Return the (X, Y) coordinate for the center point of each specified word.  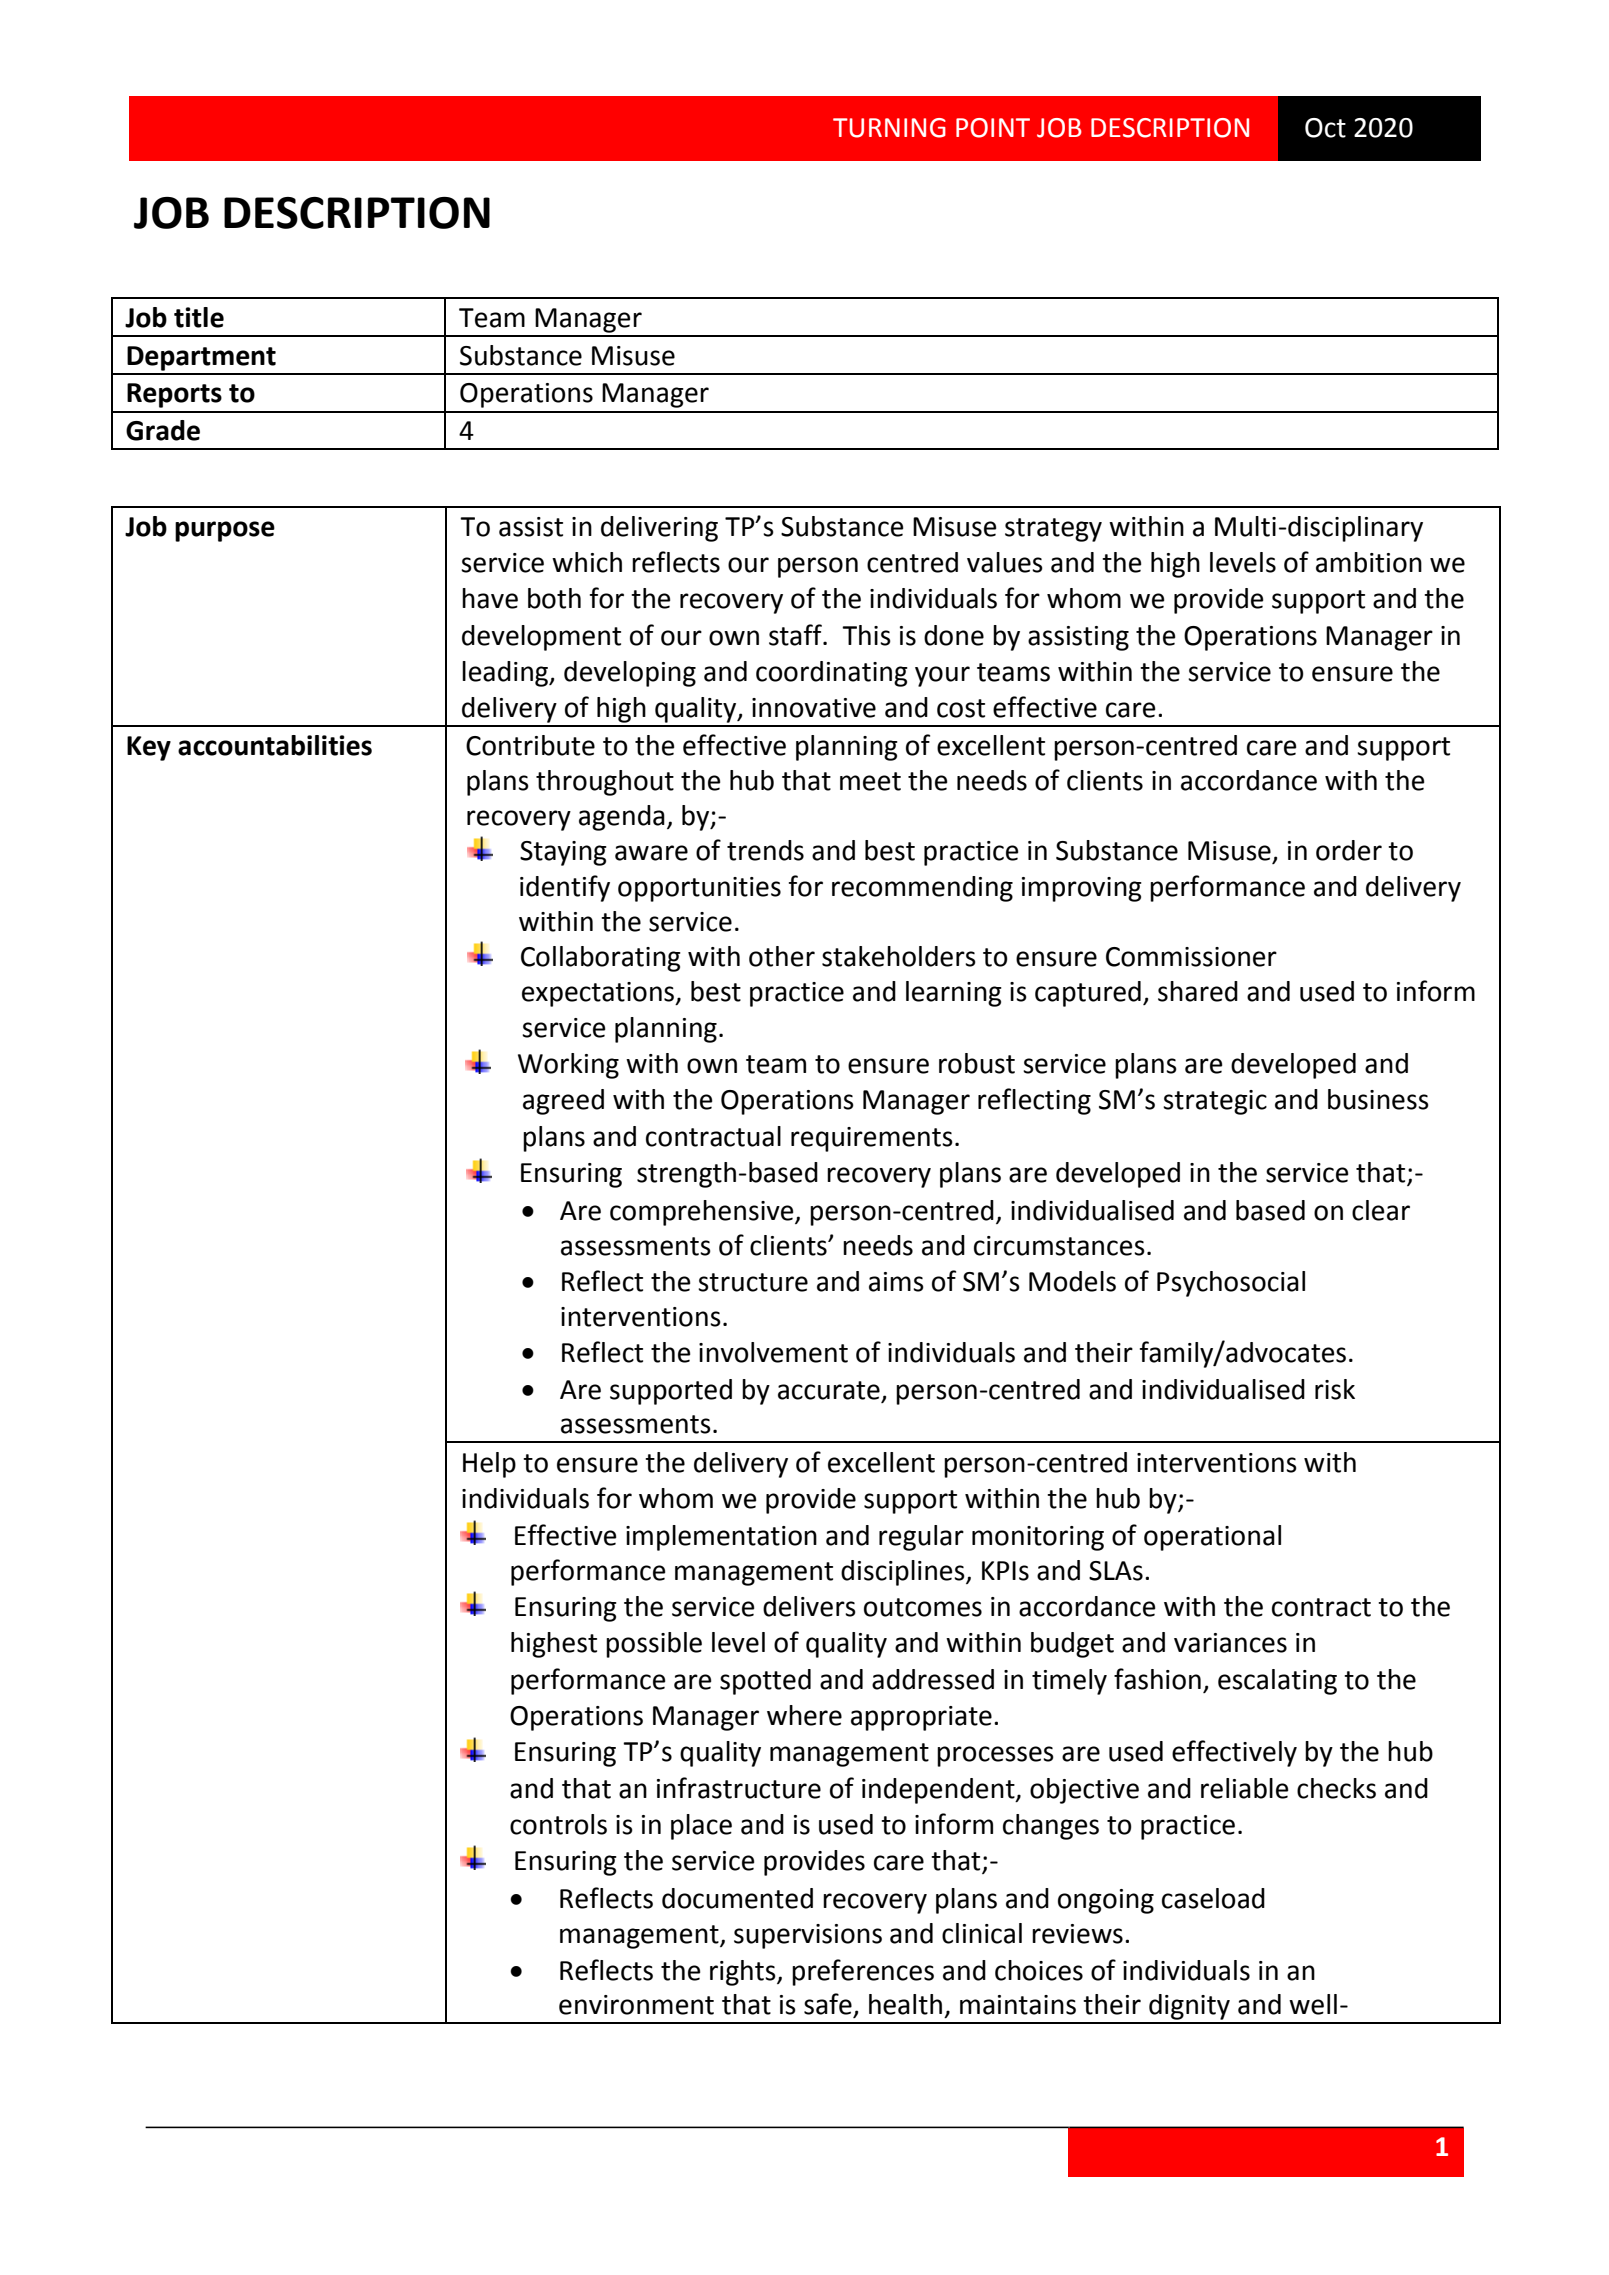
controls (558, 1824)
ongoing (1106, 1901)
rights (744, 1973)
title (199, 317)
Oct (1325, 128)
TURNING (889, 128)
